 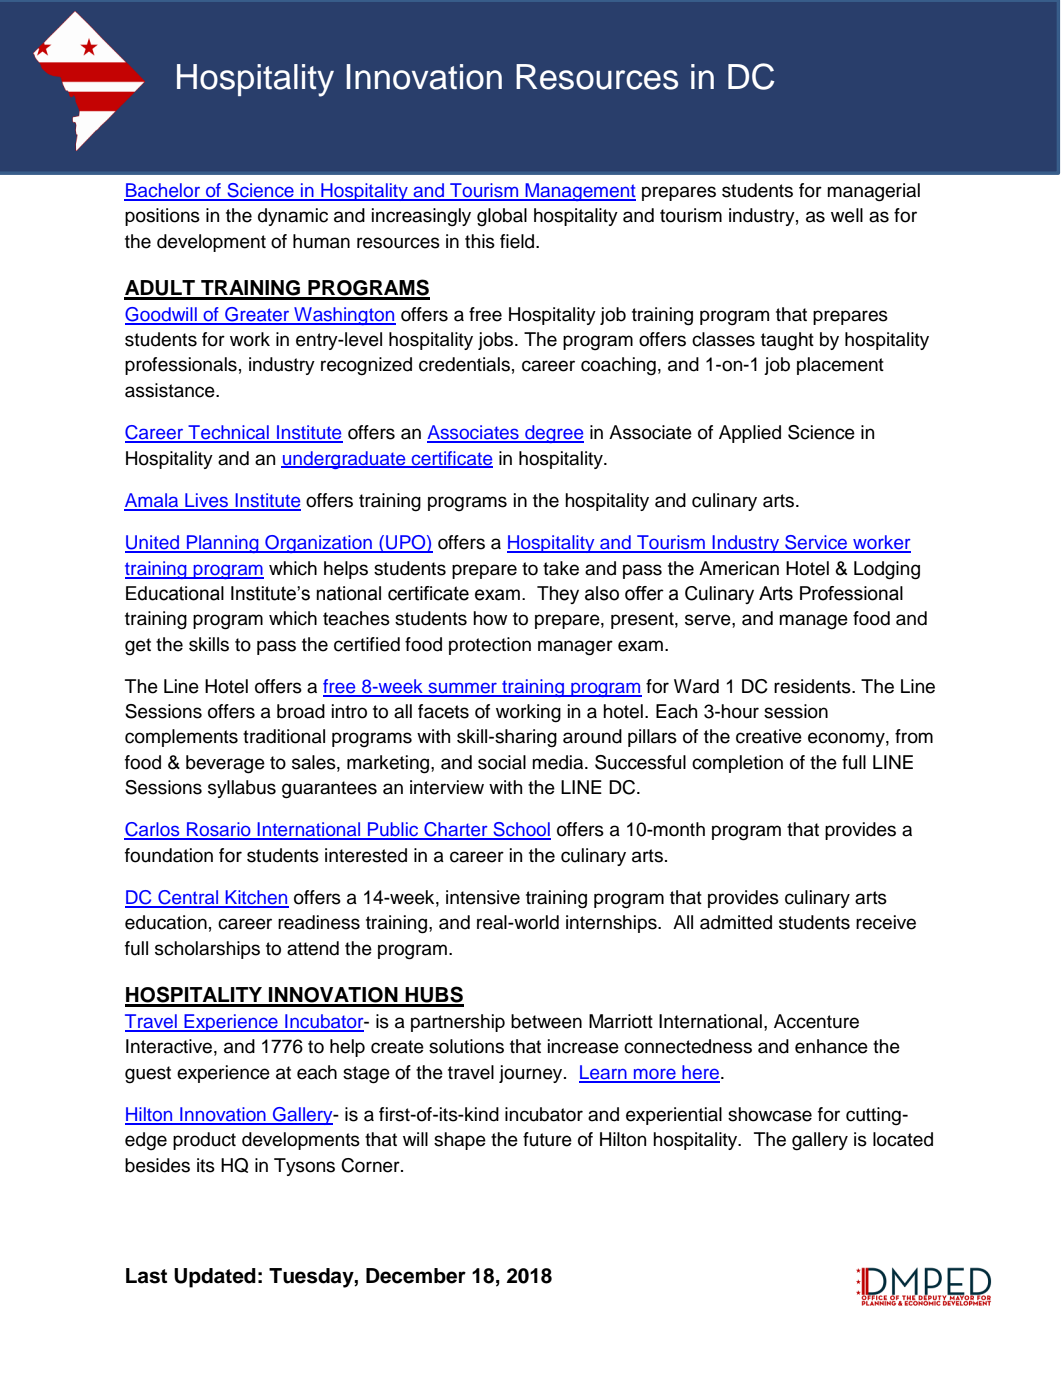 I want to click on well, so click(x=847, y=215).
